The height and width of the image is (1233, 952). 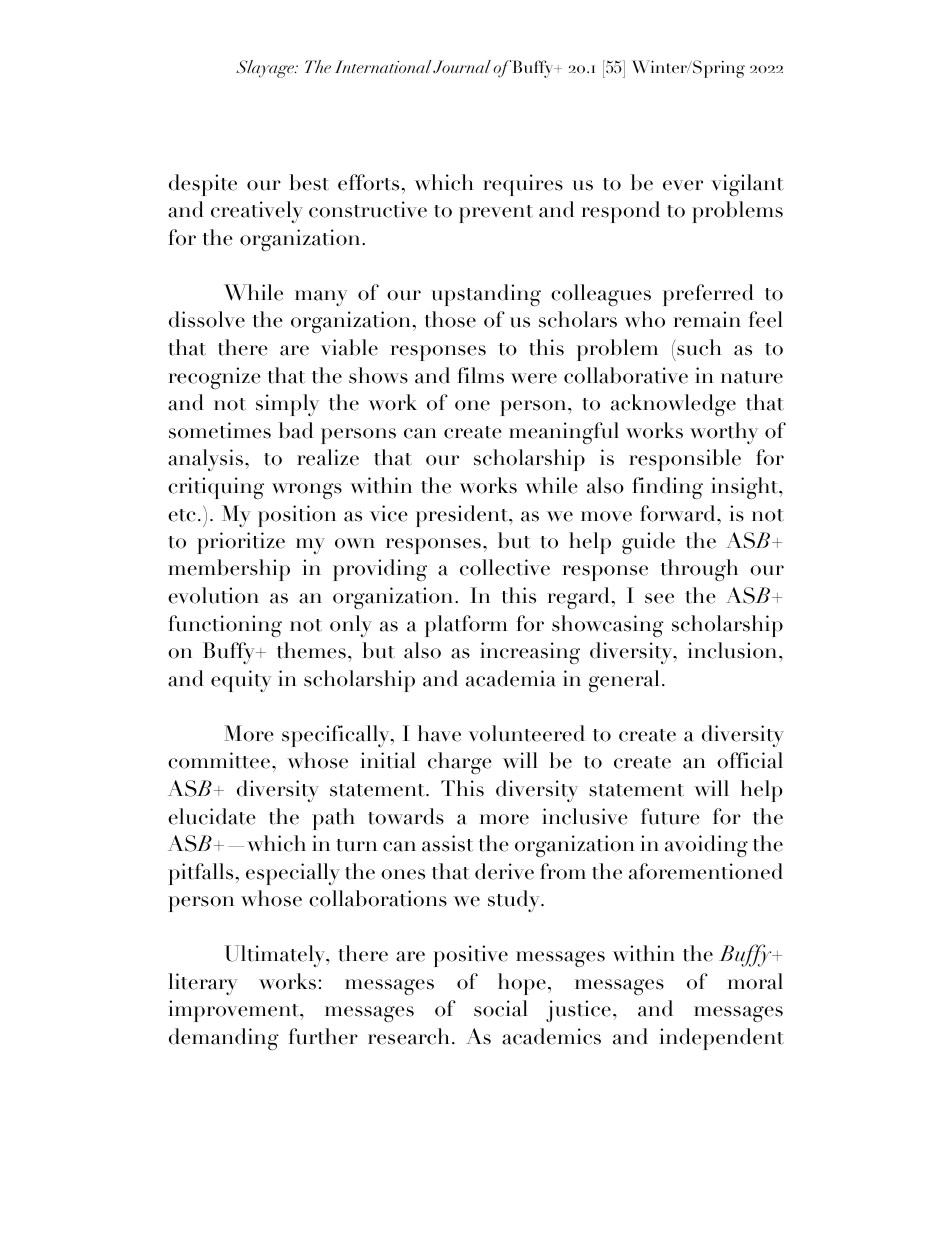 I want to click on functioning, so click(x=225, y=626).
